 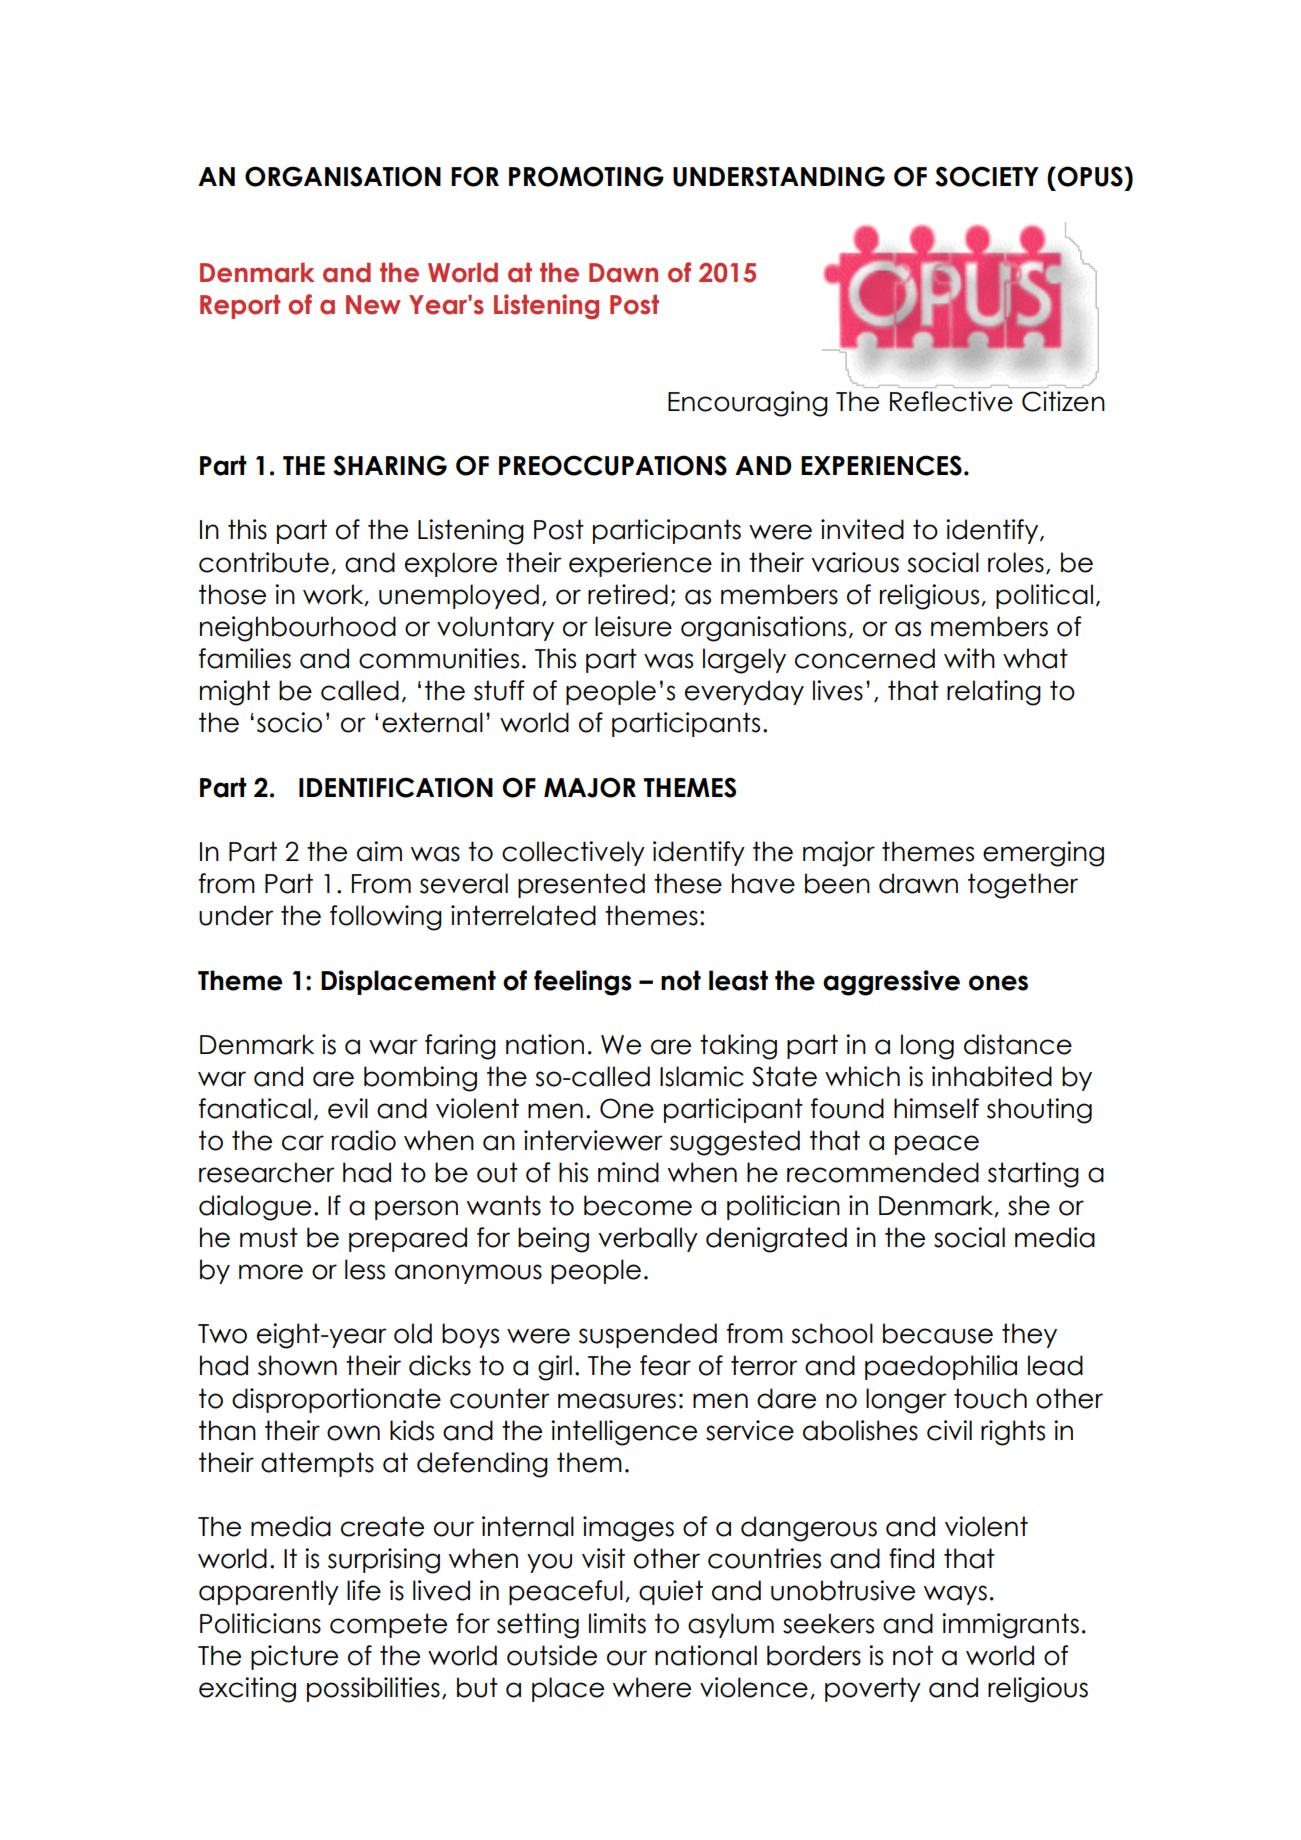 What do you see at coordinates (1010, 1626) in the screenshot?
I see `immigrants` at bounding box center [1010, 1626].
